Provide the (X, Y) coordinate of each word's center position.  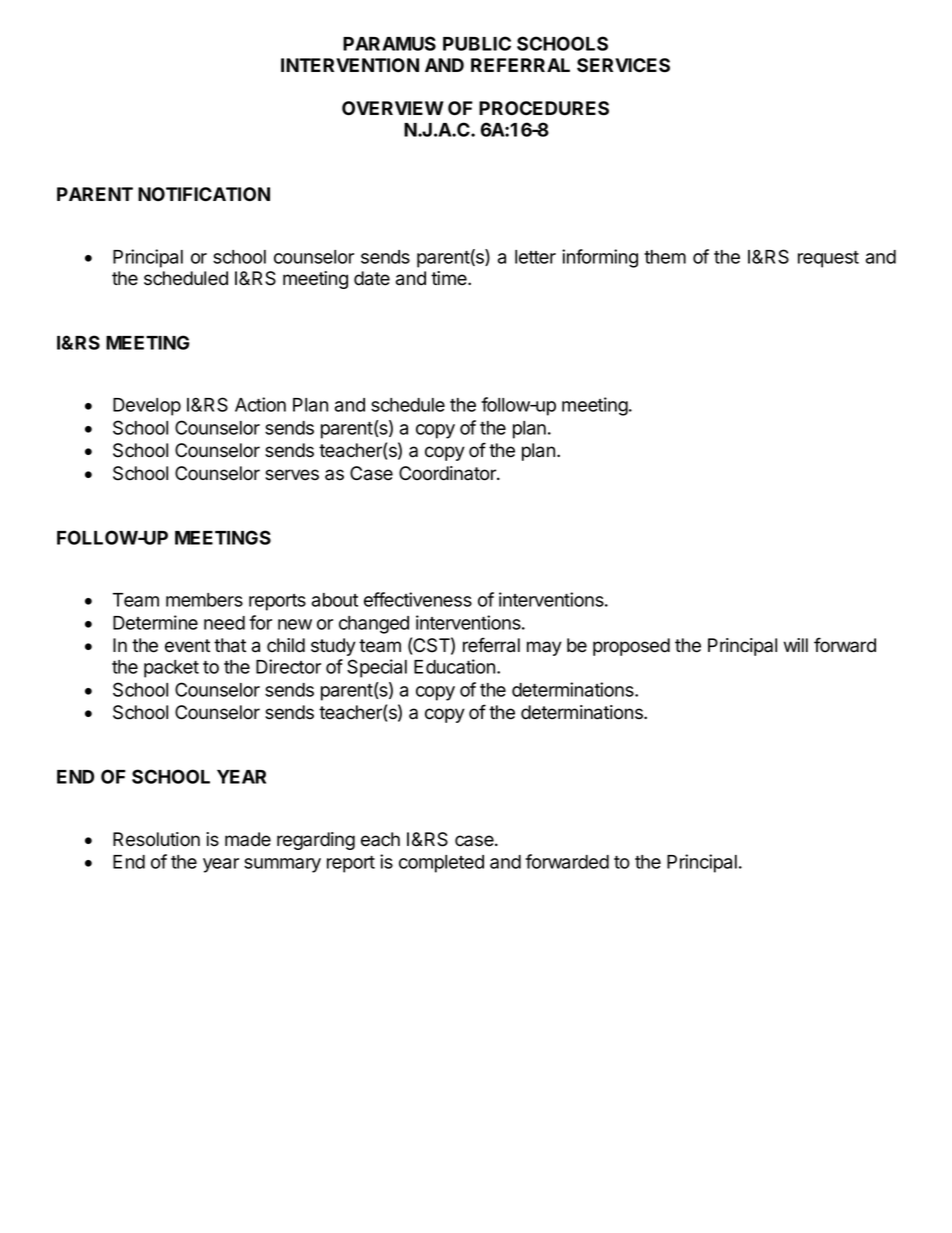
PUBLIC (477, 43)
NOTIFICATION (204, 194)
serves (292, 475)
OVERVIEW (393, 108)
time (450, 278)
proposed (631, 647)
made (248, 839)
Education (454, 666)
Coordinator (448, 473)
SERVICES (623, 65)
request (828, 259)
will (796, 645)
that (230, 645)
